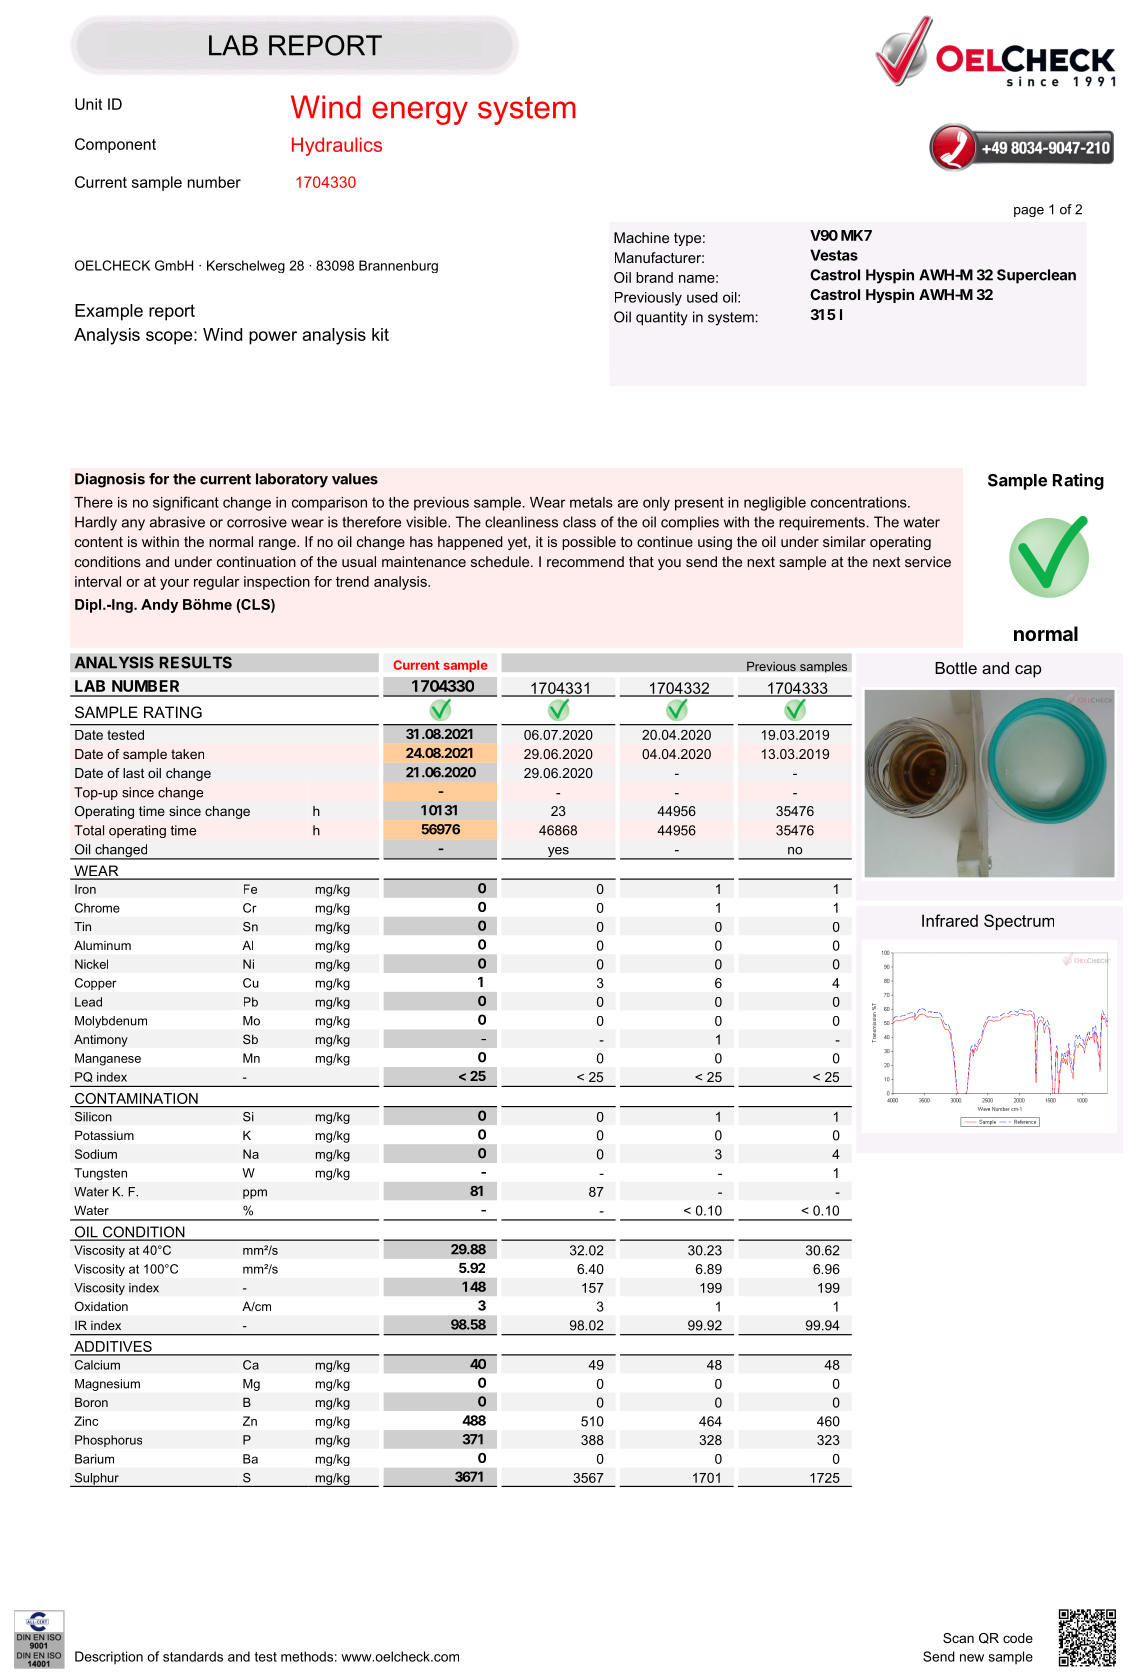 Image resolution: width=1137 pixels, height=1672 pixels. What do you see at coordinates (950, 920) in the screenshot?
I see `Infrared` at bounding box center [950, 920].
